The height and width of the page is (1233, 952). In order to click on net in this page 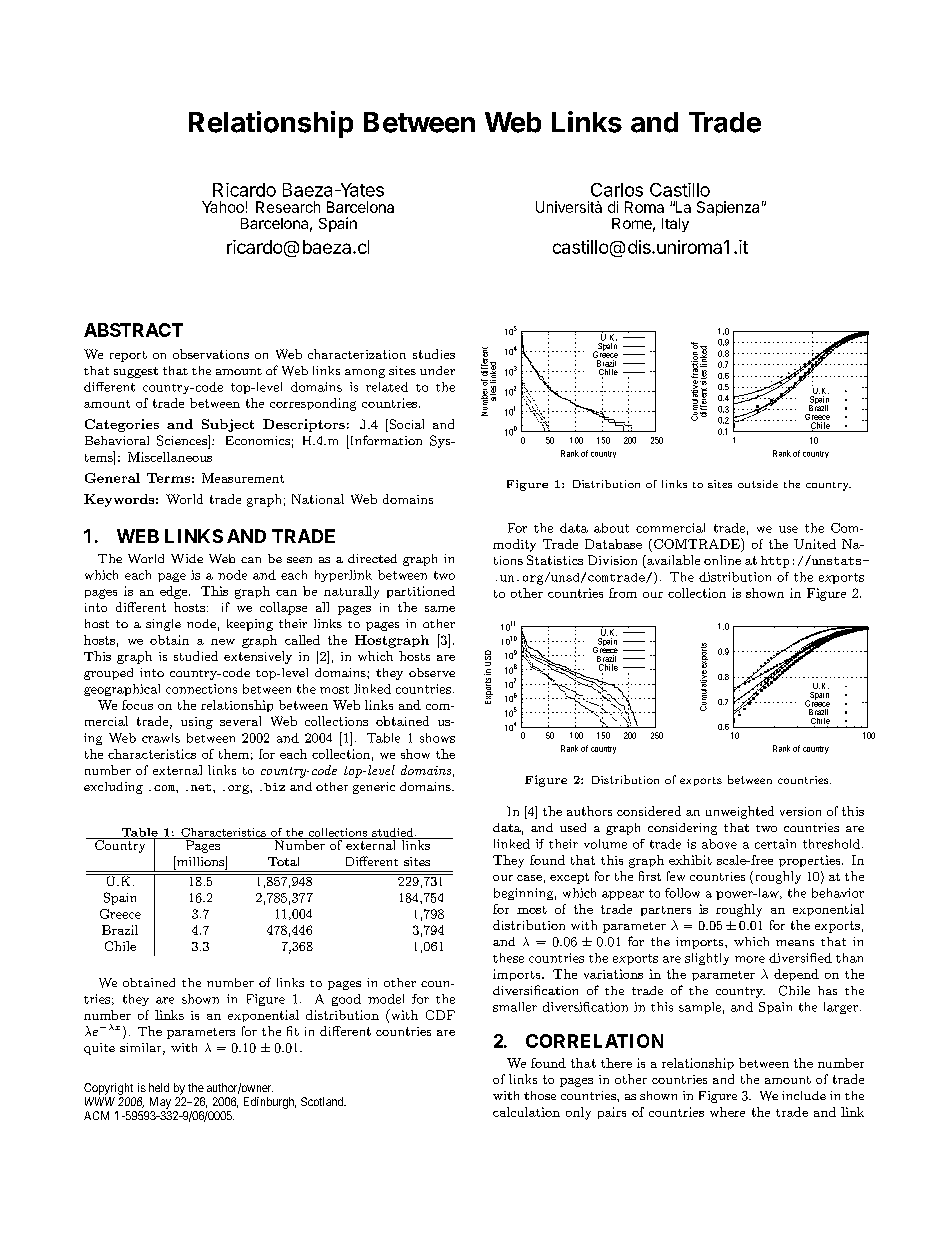, I will do `click(202, 787)`.
